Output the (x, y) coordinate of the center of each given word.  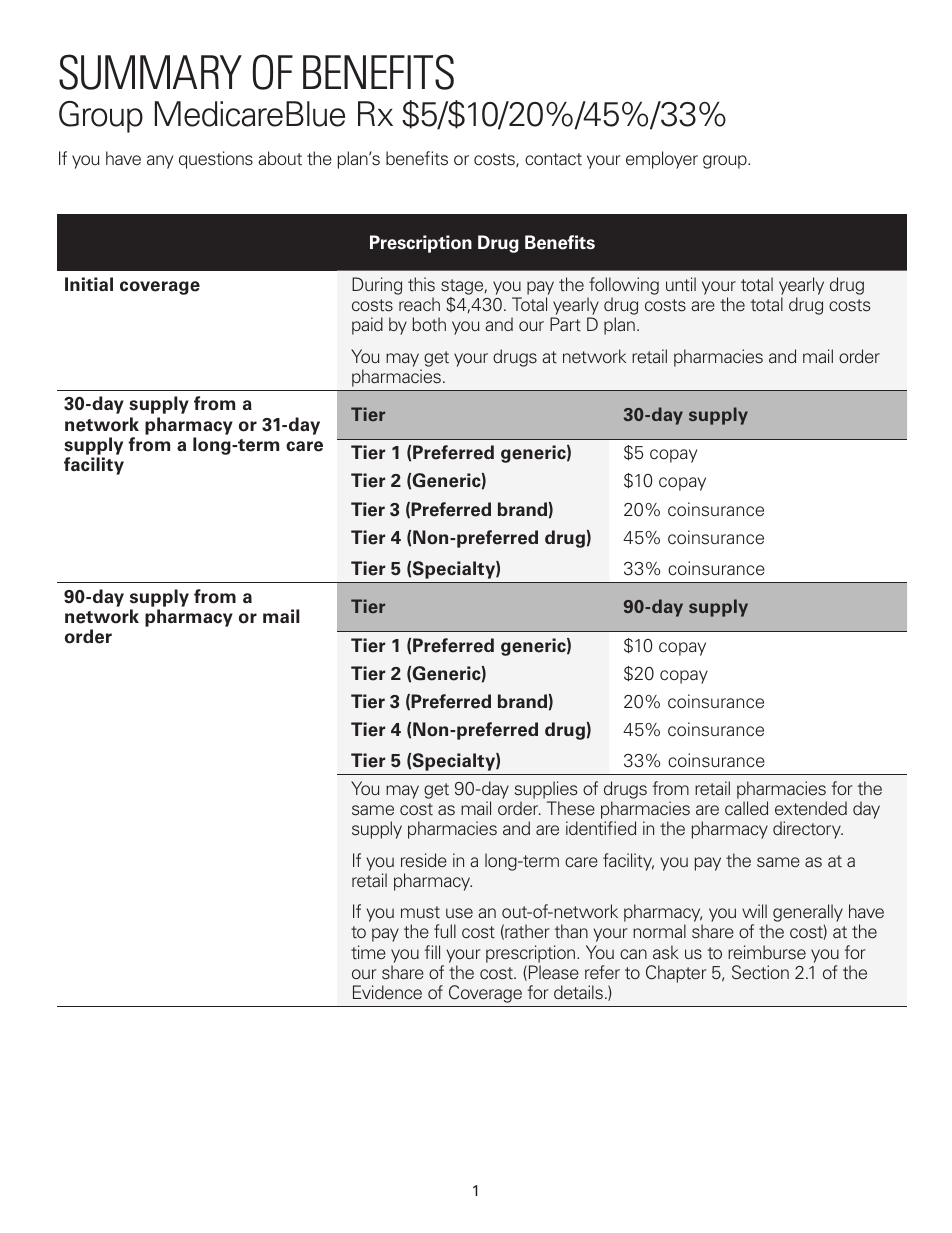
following (624, 286)
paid (367, 326)
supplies (546, 790)
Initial (89, 284)
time (368, 952)
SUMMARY (150, 72)
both (429, 324)
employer (662, 160)
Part (565, 324)
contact (553, 159)
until (681, 284)
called (746, 808)
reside (424, 860)
